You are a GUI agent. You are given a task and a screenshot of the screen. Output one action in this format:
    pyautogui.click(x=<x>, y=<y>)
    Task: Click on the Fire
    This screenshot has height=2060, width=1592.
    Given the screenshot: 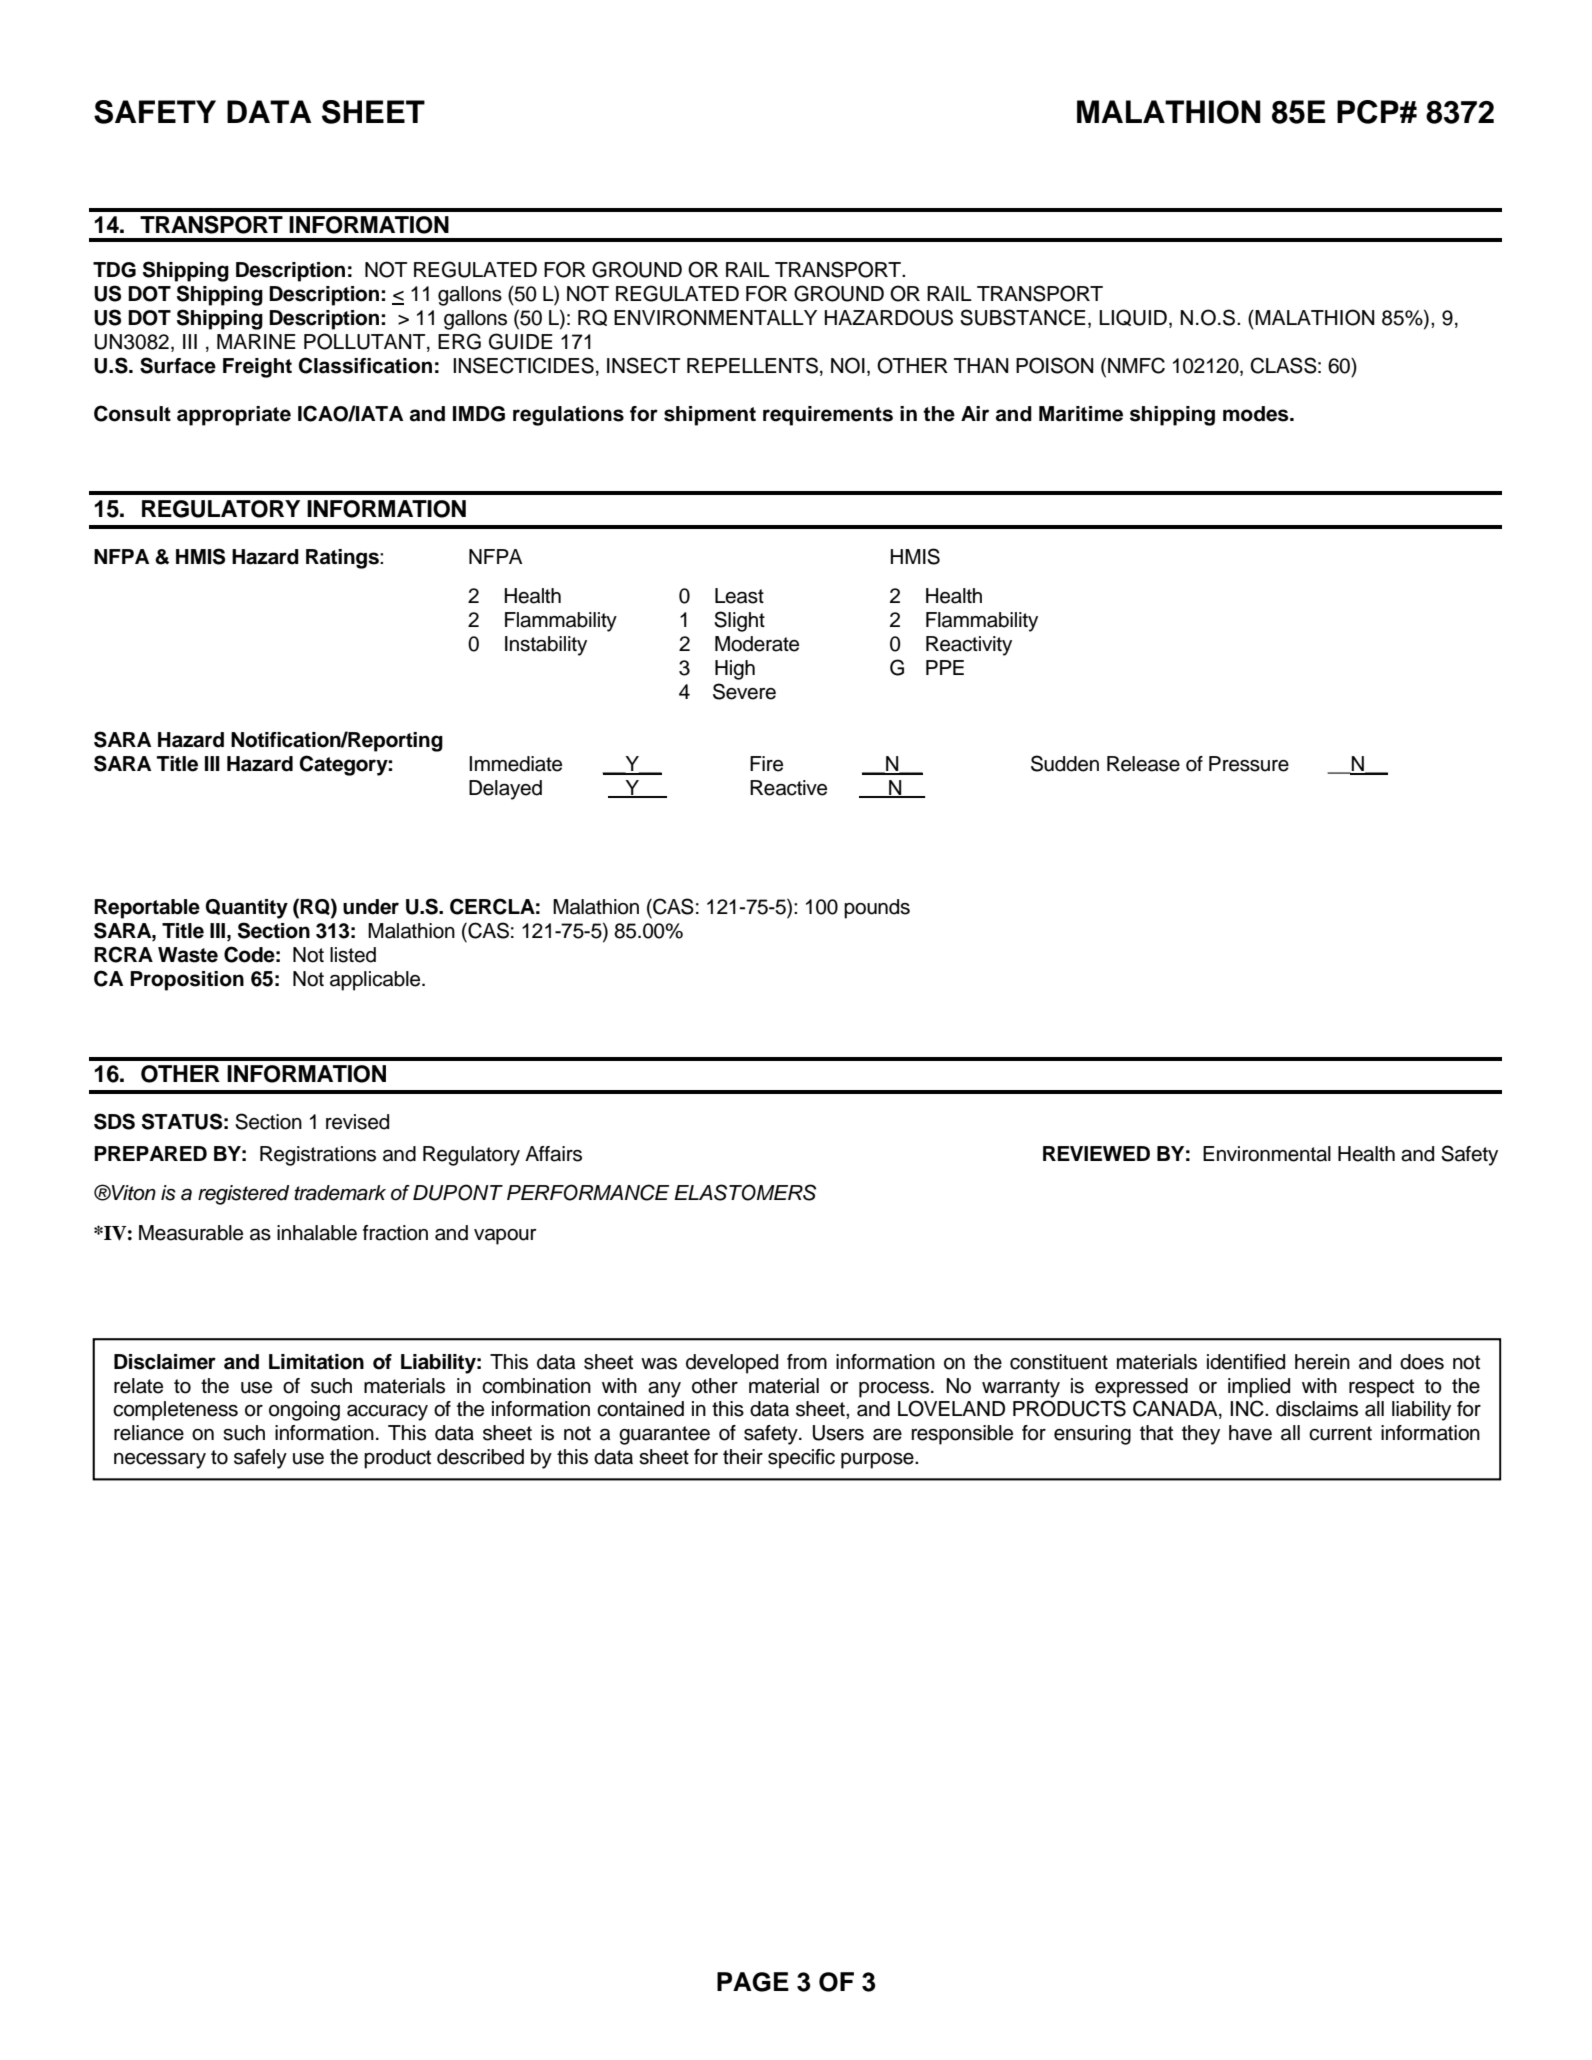 What is the action you would take?
    pyautogui.click(x=766, y=764)
